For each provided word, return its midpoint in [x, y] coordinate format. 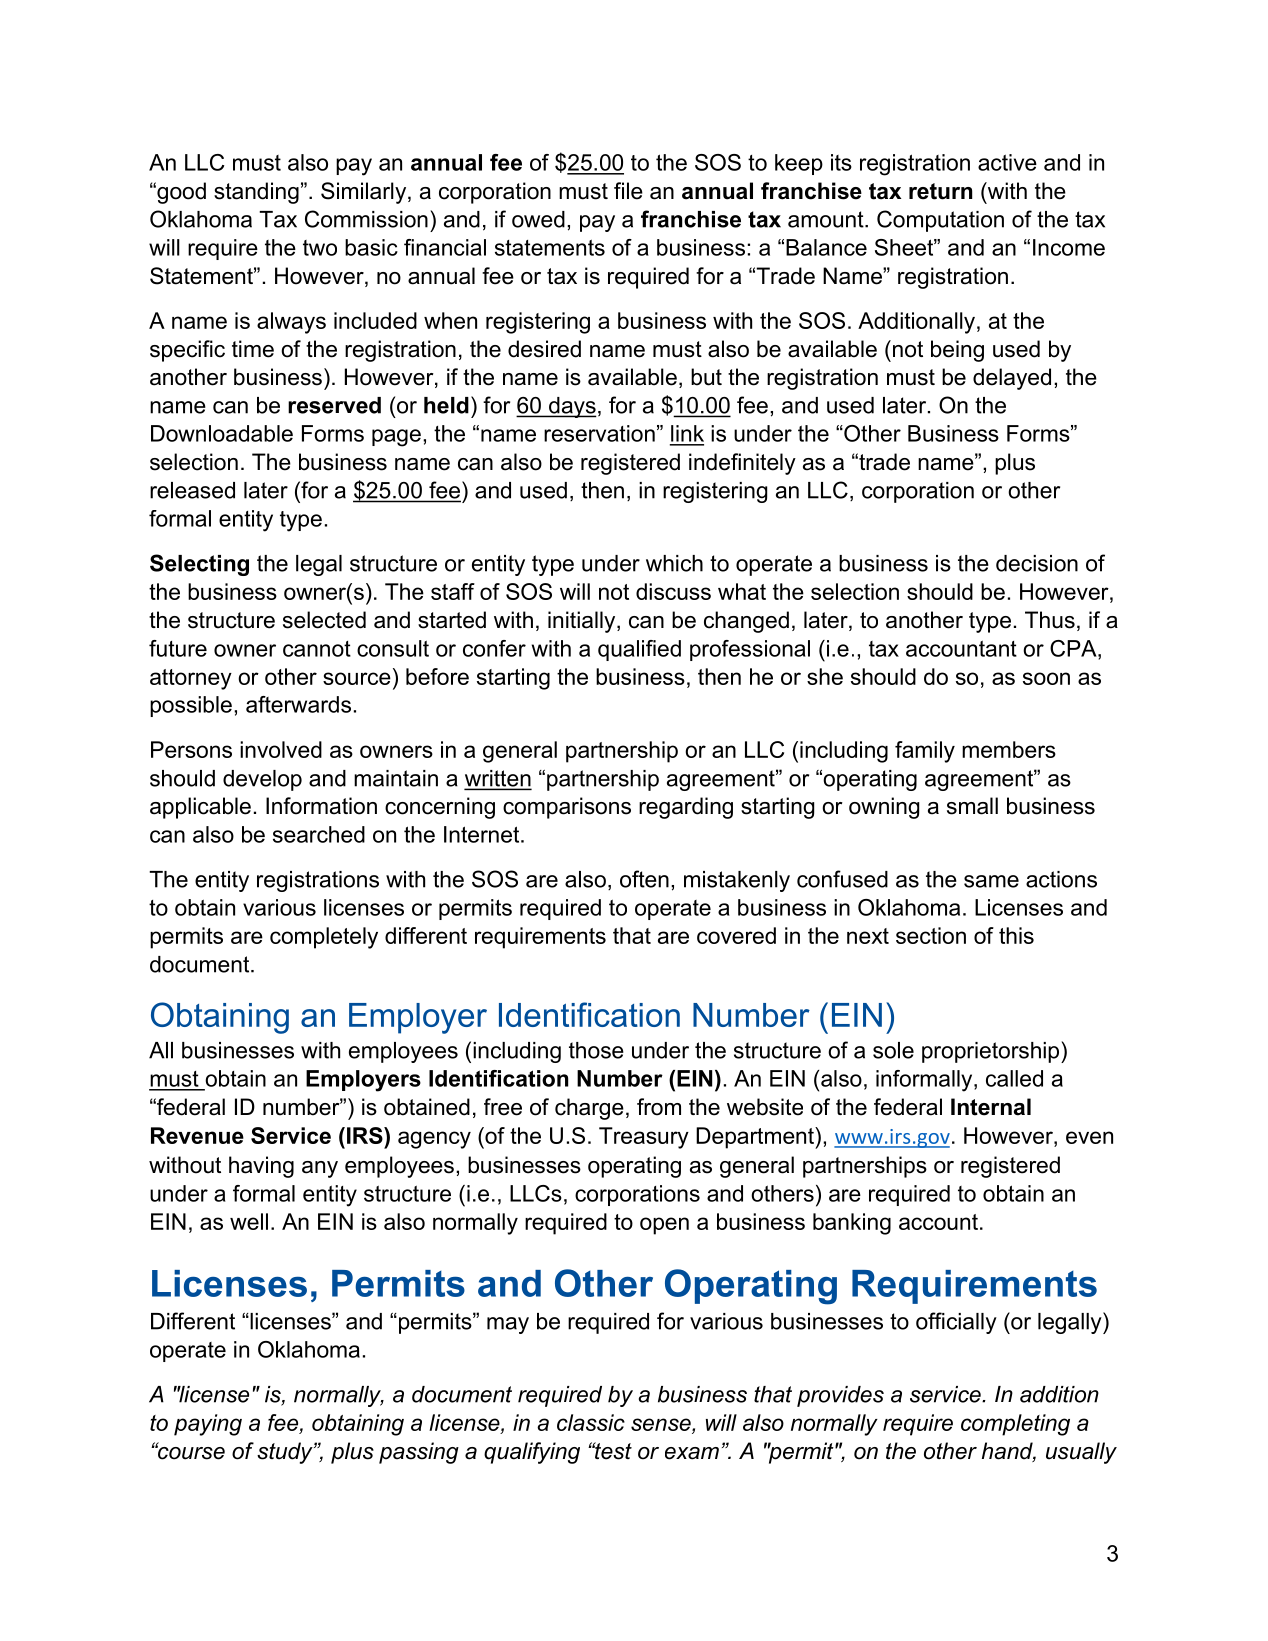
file [628, 191]
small [972, 806]
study [286, 1453]
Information [321, 806]
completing [1015, 1425]
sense [662, 1424]
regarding [686, 808]
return [940, 191]
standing [256, 193]
